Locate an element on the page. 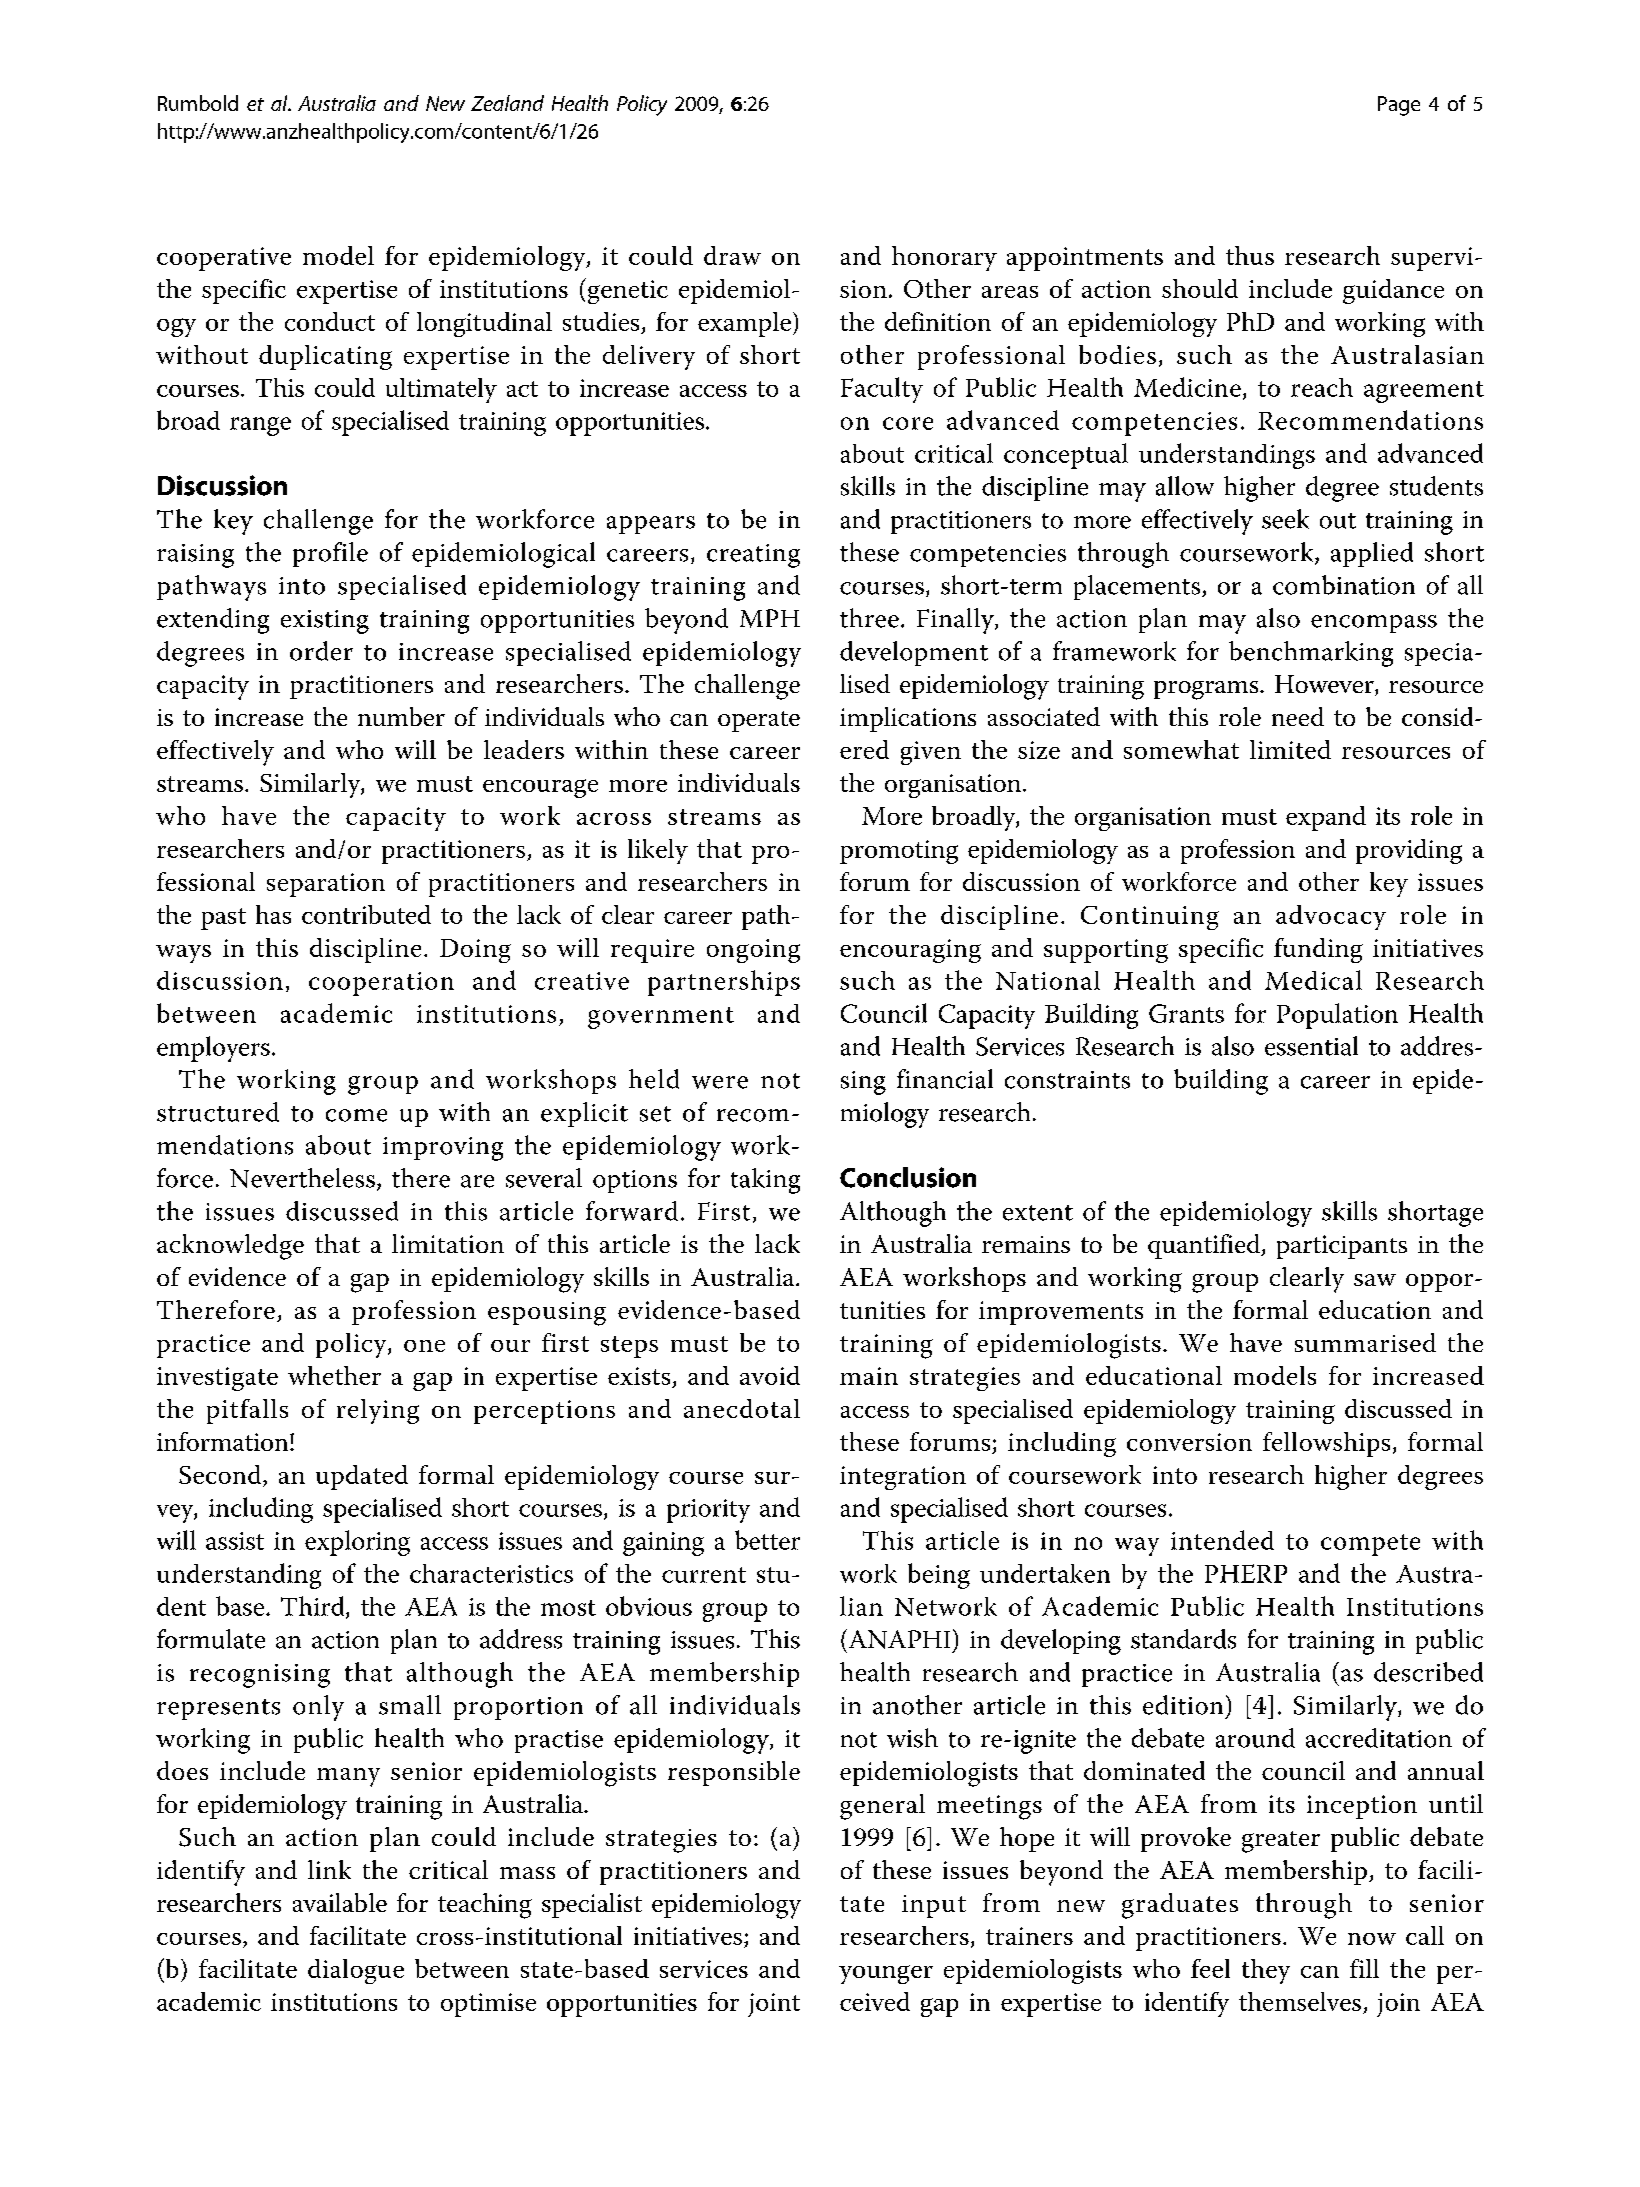  younger is located at coordinates (886, 1974).
